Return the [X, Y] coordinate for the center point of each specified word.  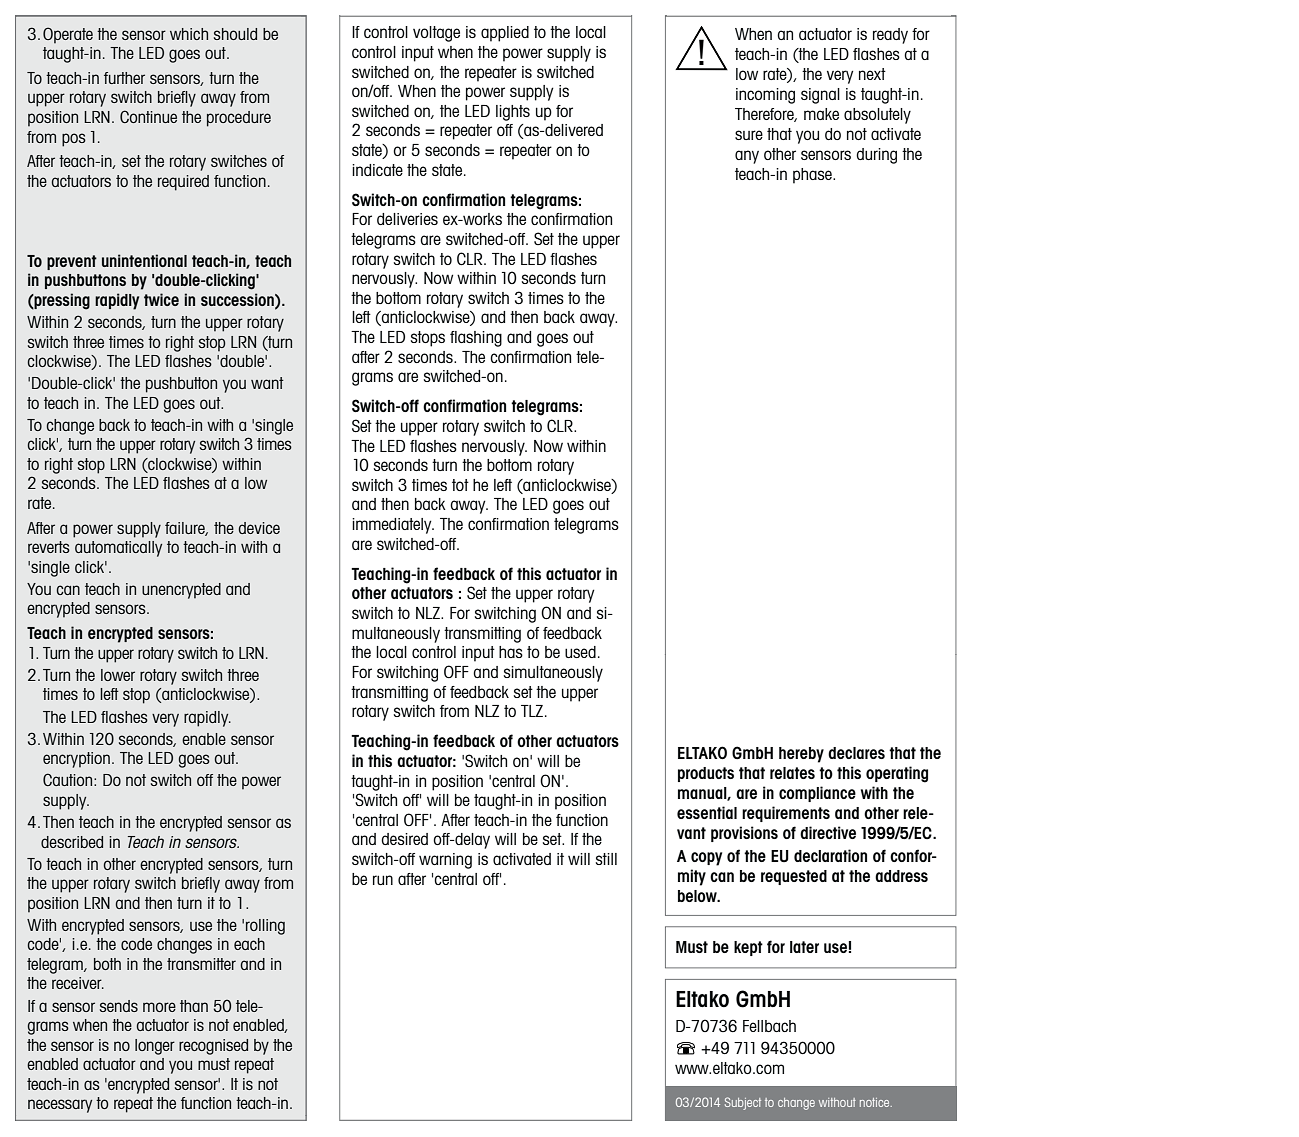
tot [460, 485]
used [580, 652]
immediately [393, 526]
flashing [476, 339]
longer [155, 1047]
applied [505, 34]
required [183, 183]
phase [813, 176]
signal [820, 96]
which [189, 34]
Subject [743, 1103]
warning [445, 861]
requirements [786, 814]
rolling [265, 927]
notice [876, 1102]
